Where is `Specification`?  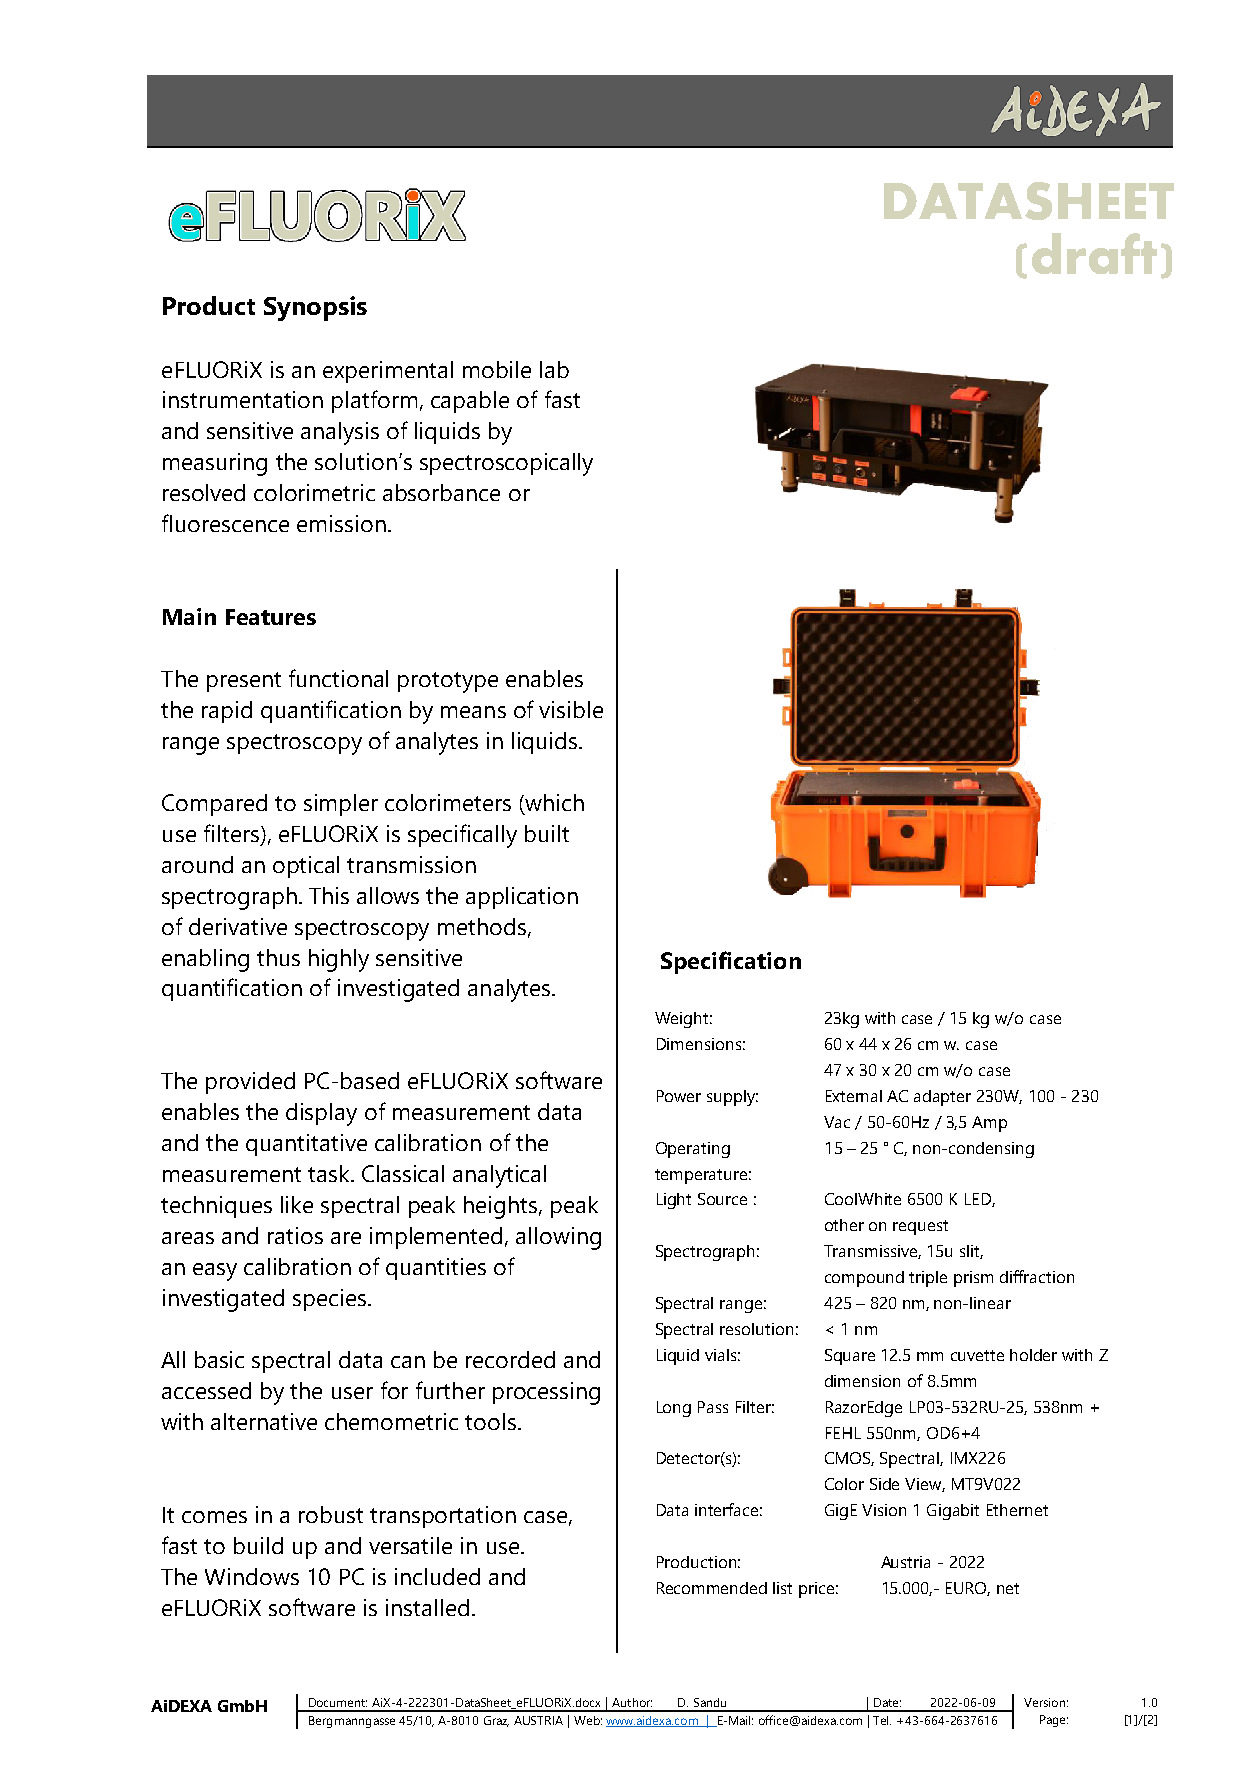 Specification is located at coordinates (731, 962).
